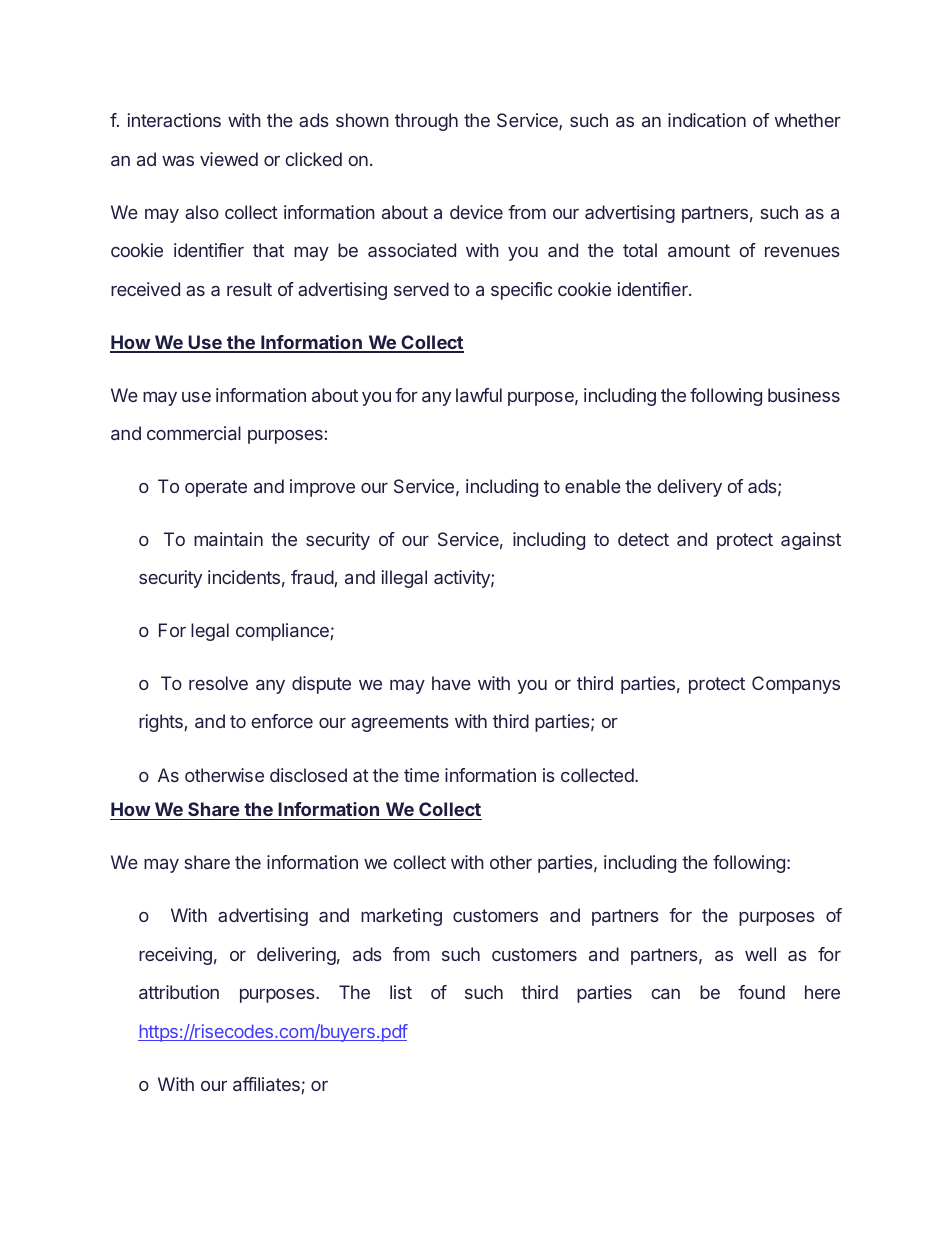 The image size is (952, 1233). What do you see at coordinates (707, 120) in the document?
I see `indication` at bounding box center [707, 120].
